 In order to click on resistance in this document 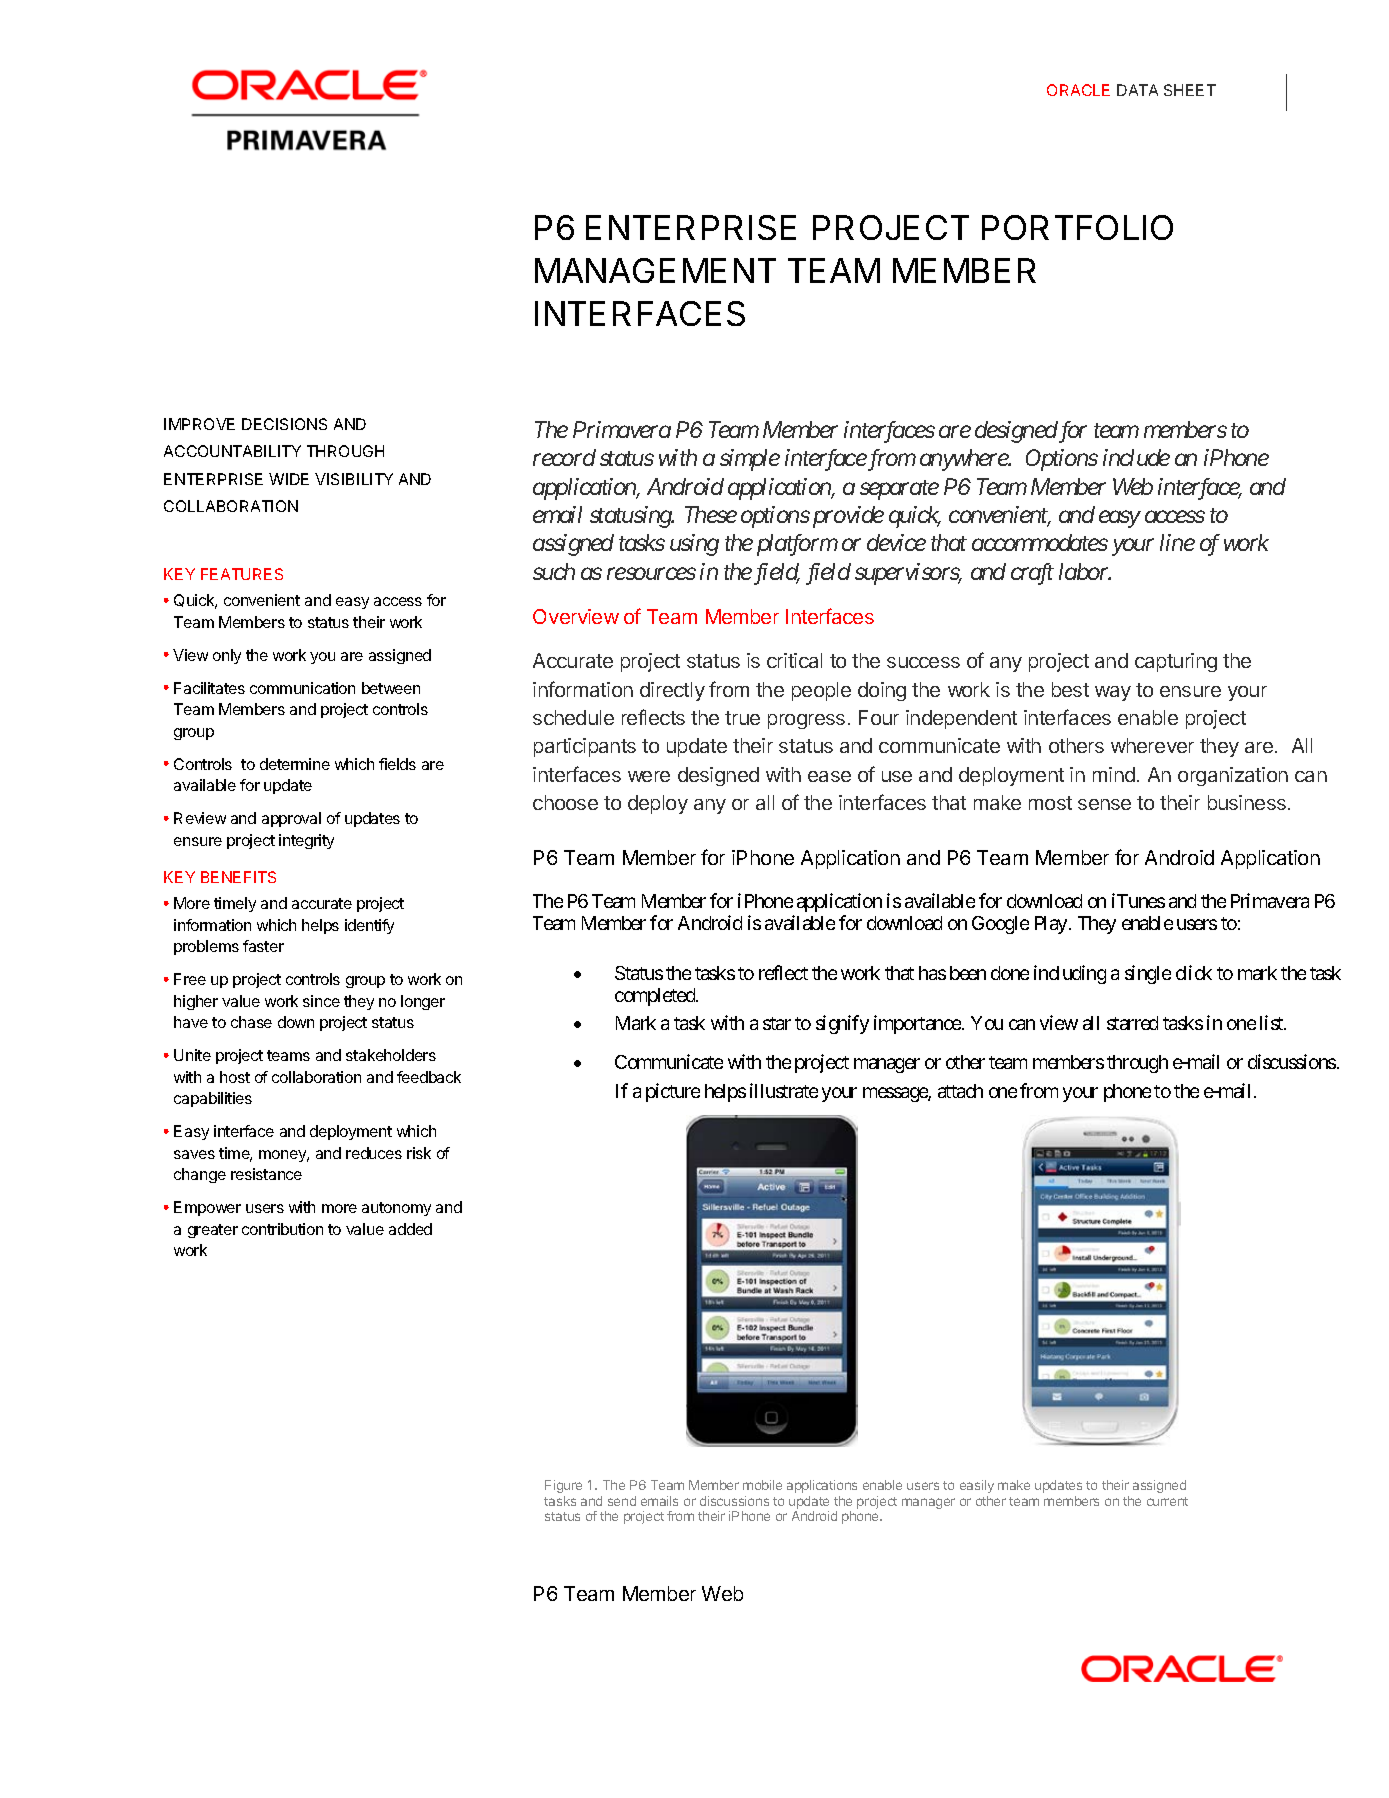, I will do `click(266, 1174)`.
